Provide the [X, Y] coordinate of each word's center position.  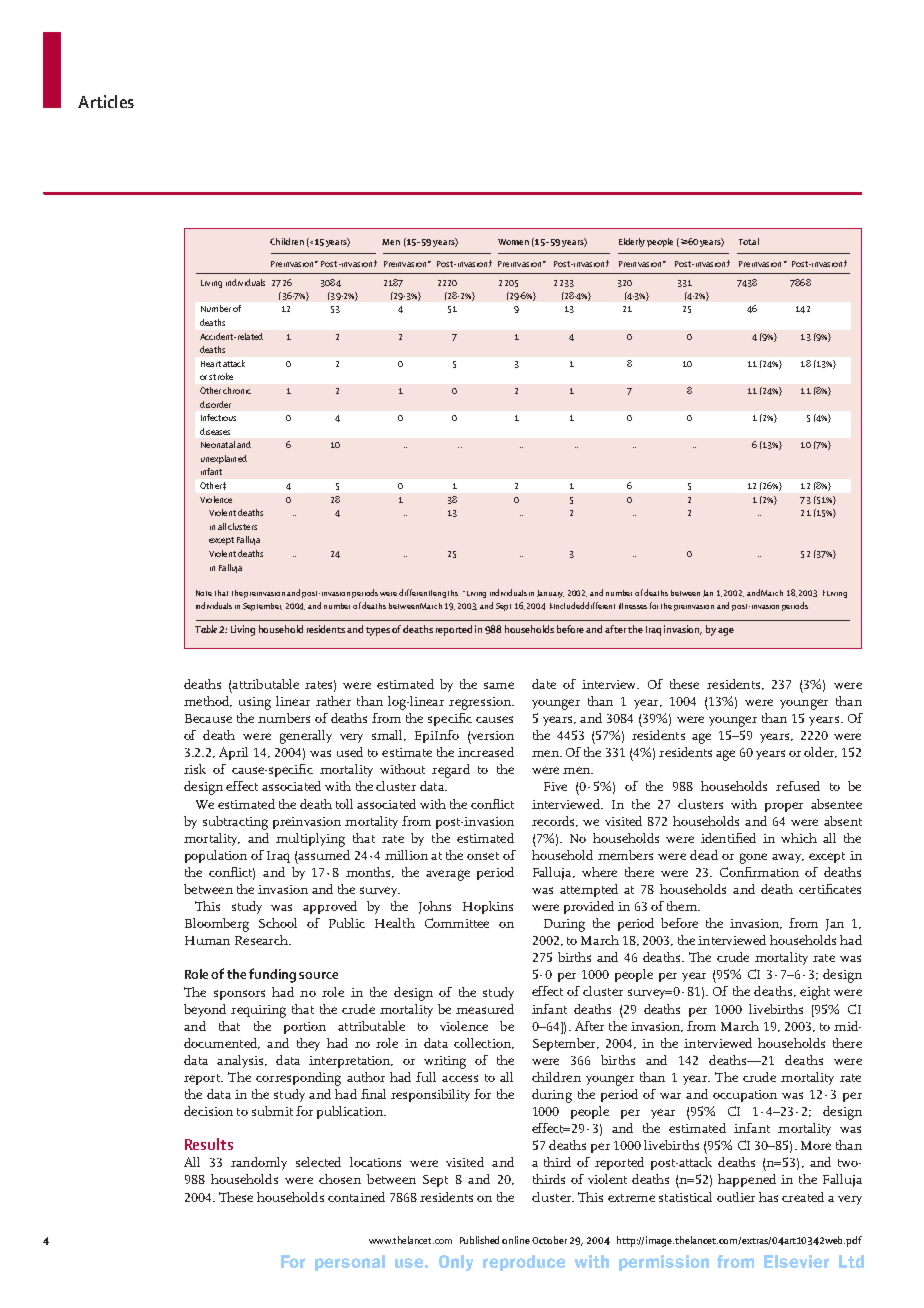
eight [815, 993]
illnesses [633, 606]
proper [784, 807]
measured [485, 1009]
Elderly [632, 242]
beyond [205, 1010]
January [550, 594]
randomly [259, 1163]
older [820, 752]
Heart [211, 364]
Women [513, 242]
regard [451, 771]
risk [195, 769]
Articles [106, 101]
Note [204, 593]
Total [749, 241]
